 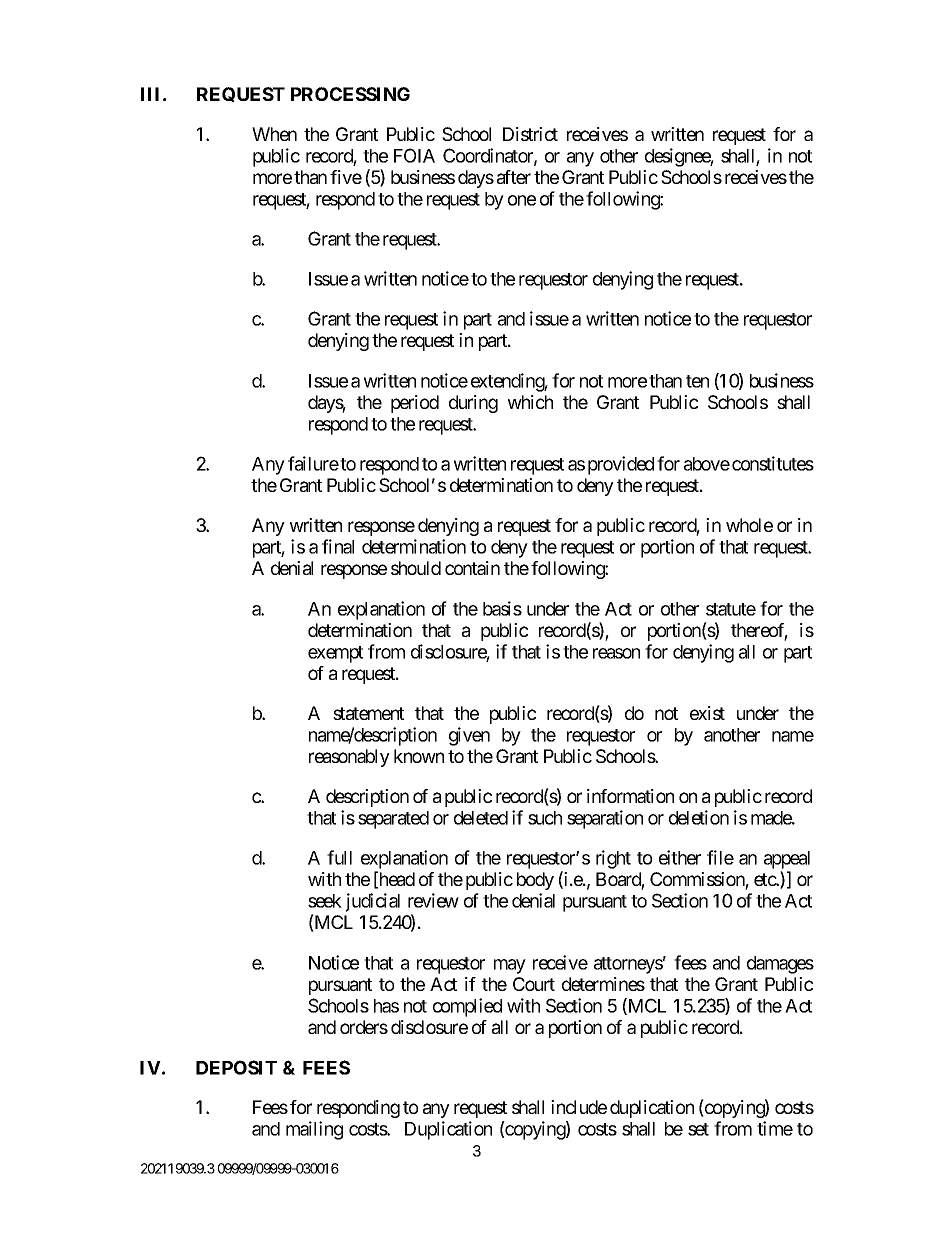 I want to click on full, so click(x=339, y=857).
